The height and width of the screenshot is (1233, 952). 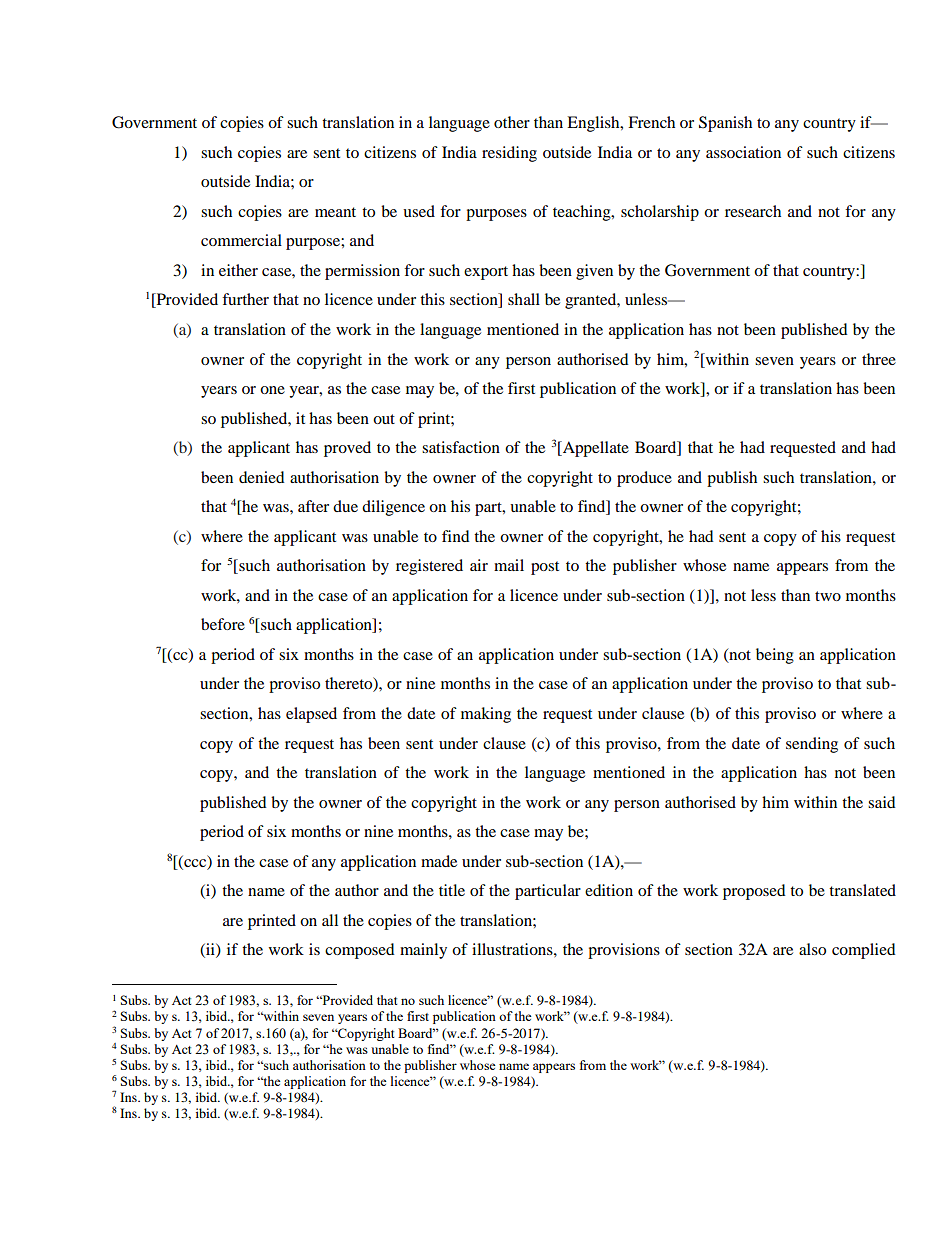 What do you see at coordinates (812, 949) in the screenshot?
I see `also` at bounding box center [812, 949].
